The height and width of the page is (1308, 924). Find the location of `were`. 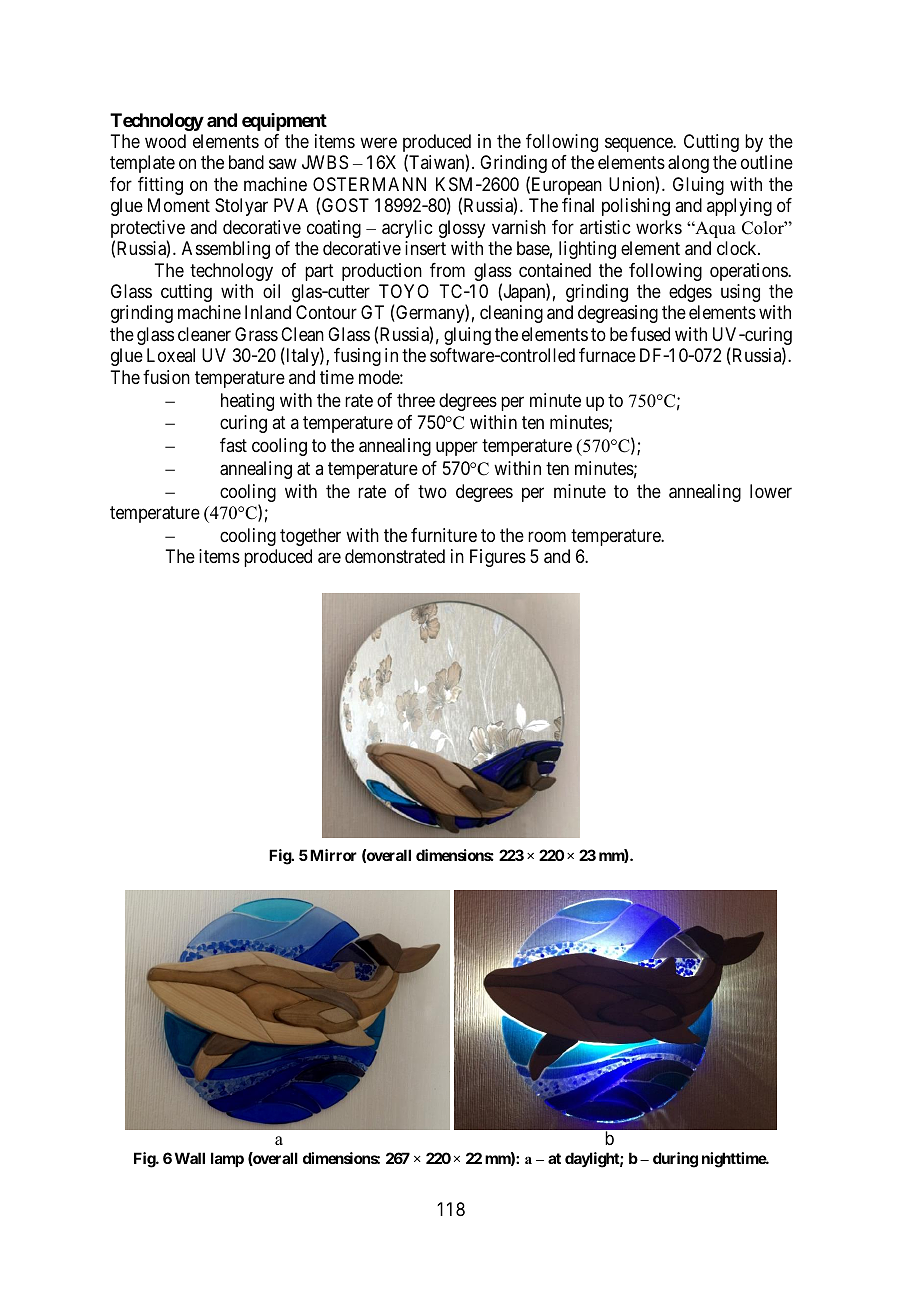

were is located at coordinates (378, 142).
